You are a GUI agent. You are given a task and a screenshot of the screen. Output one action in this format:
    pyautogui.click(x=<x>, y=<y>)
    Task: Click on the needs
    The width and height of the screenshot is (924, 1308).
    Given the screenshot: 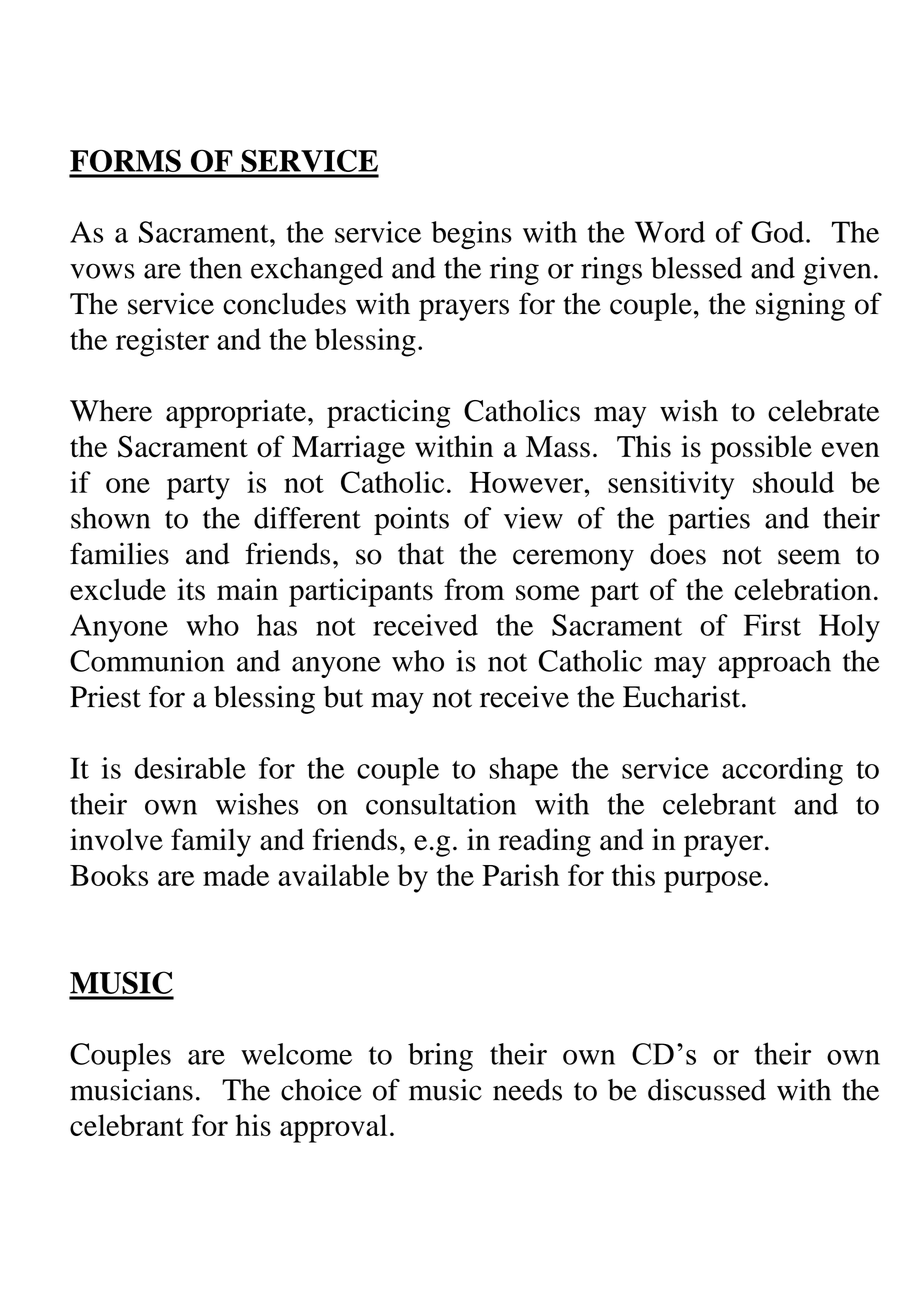 What is the action you would take?
    pyautogui.click(x=527, y=1090)
